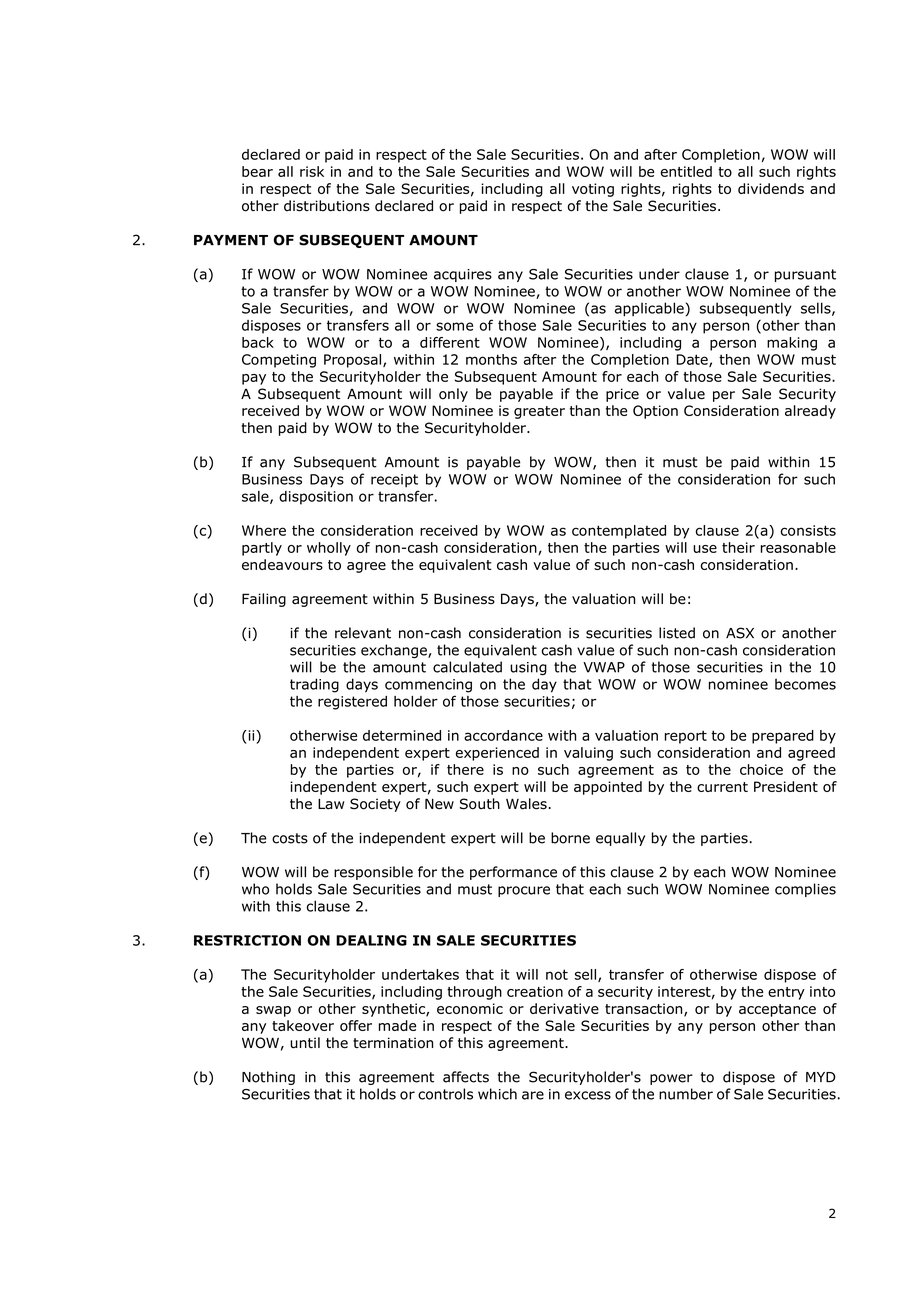 This screenshot has width=924, height=1308. Describe the element at coordinates (331, 804) in the screenshot. I see `Law` at that location.
